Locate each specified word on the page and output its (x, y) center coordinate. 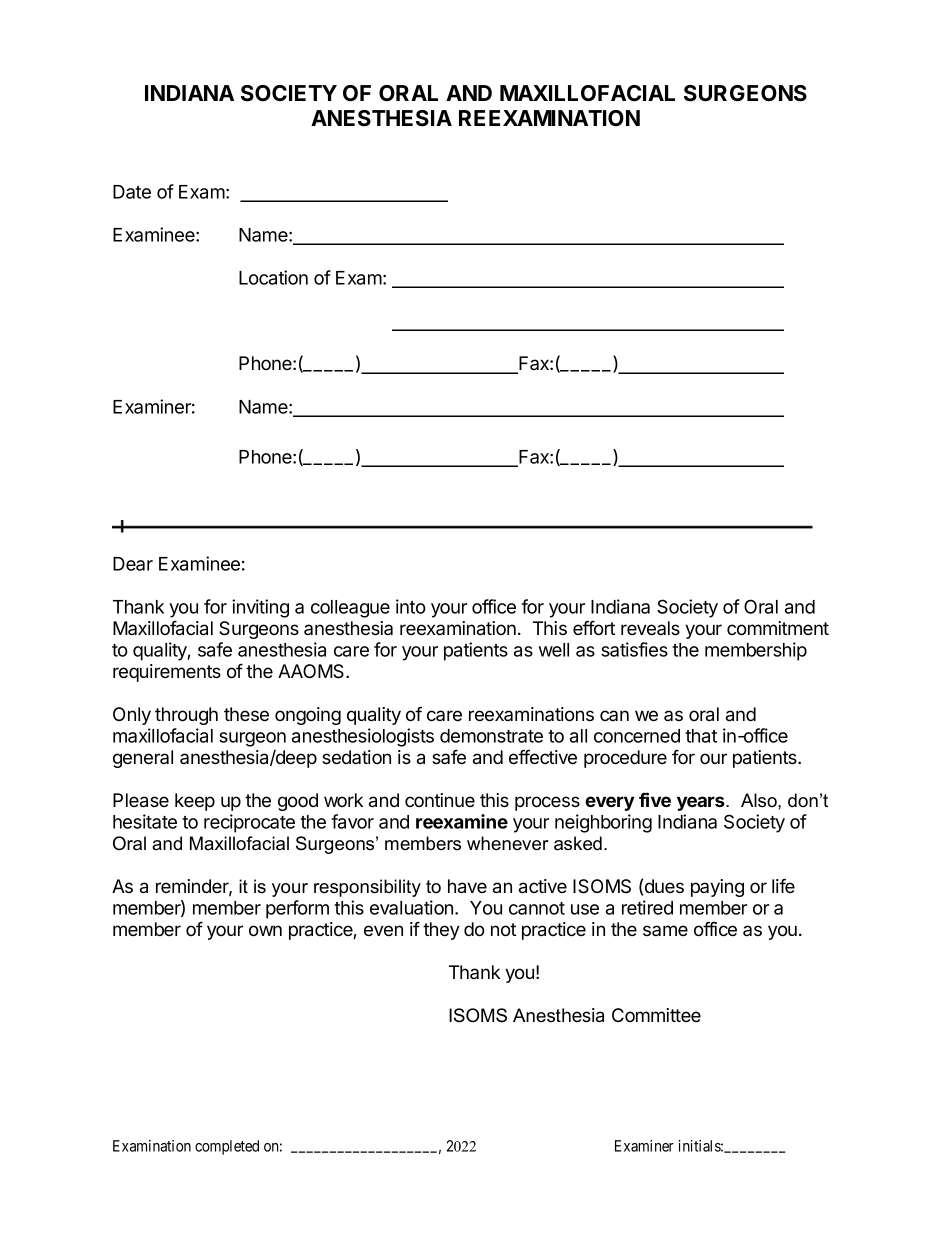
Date (132, 192)
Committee (656, 1015)
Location (273, 277)
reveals (650, 628)
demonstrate (491, 736)
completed (227, 1147)
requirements (167, 673)
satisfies (634, 649)
